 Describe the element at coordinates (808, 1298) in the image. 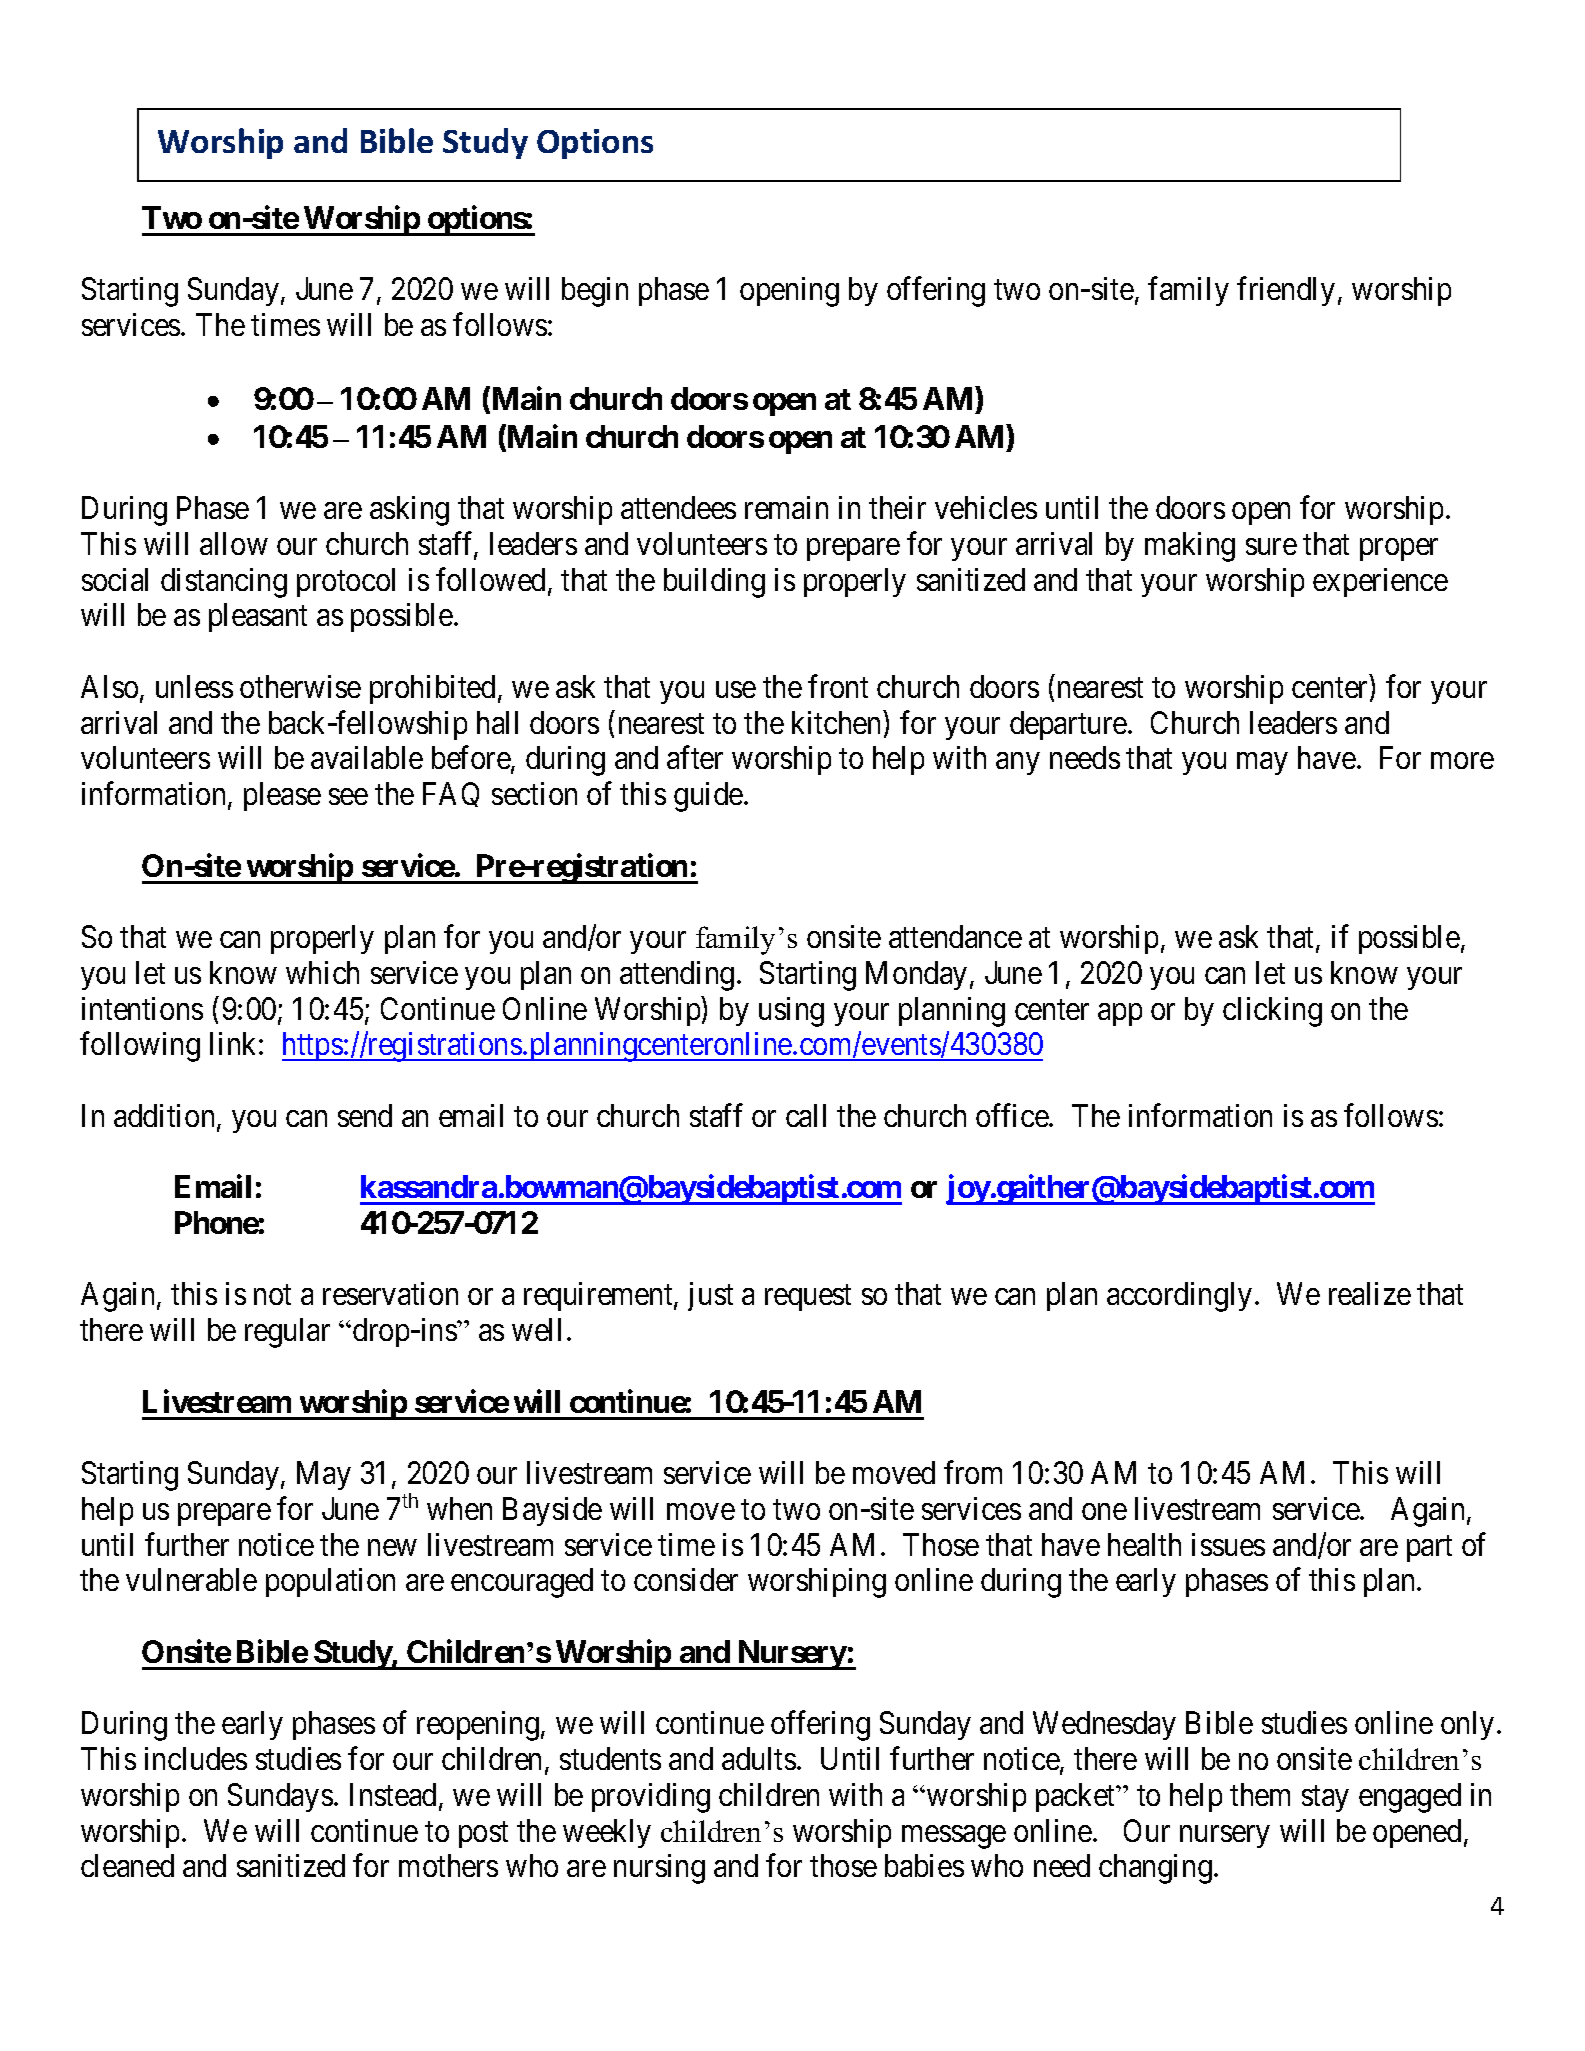

I see `request` at that location.
